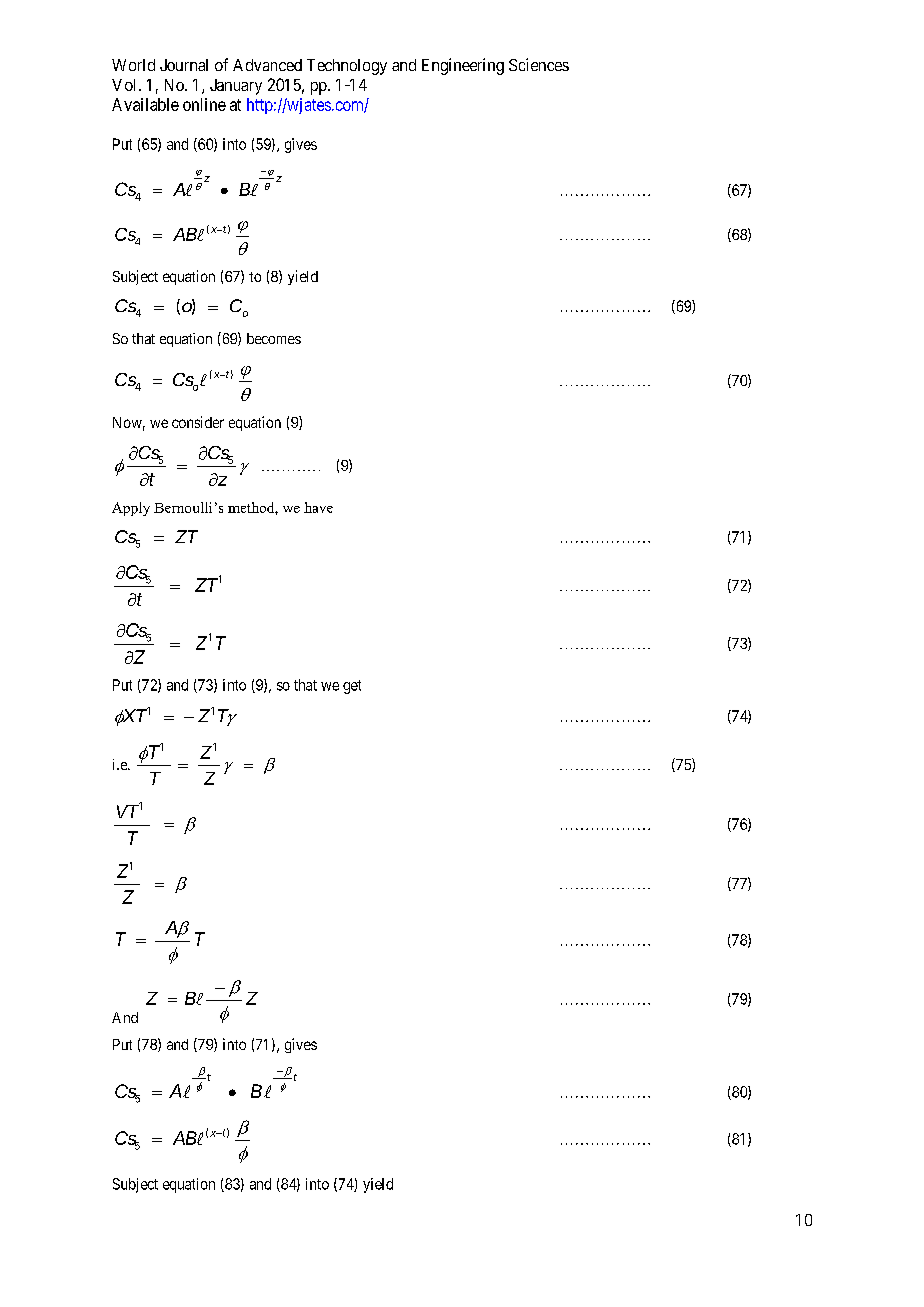  I want to click on Journal, so click(184, 65).
